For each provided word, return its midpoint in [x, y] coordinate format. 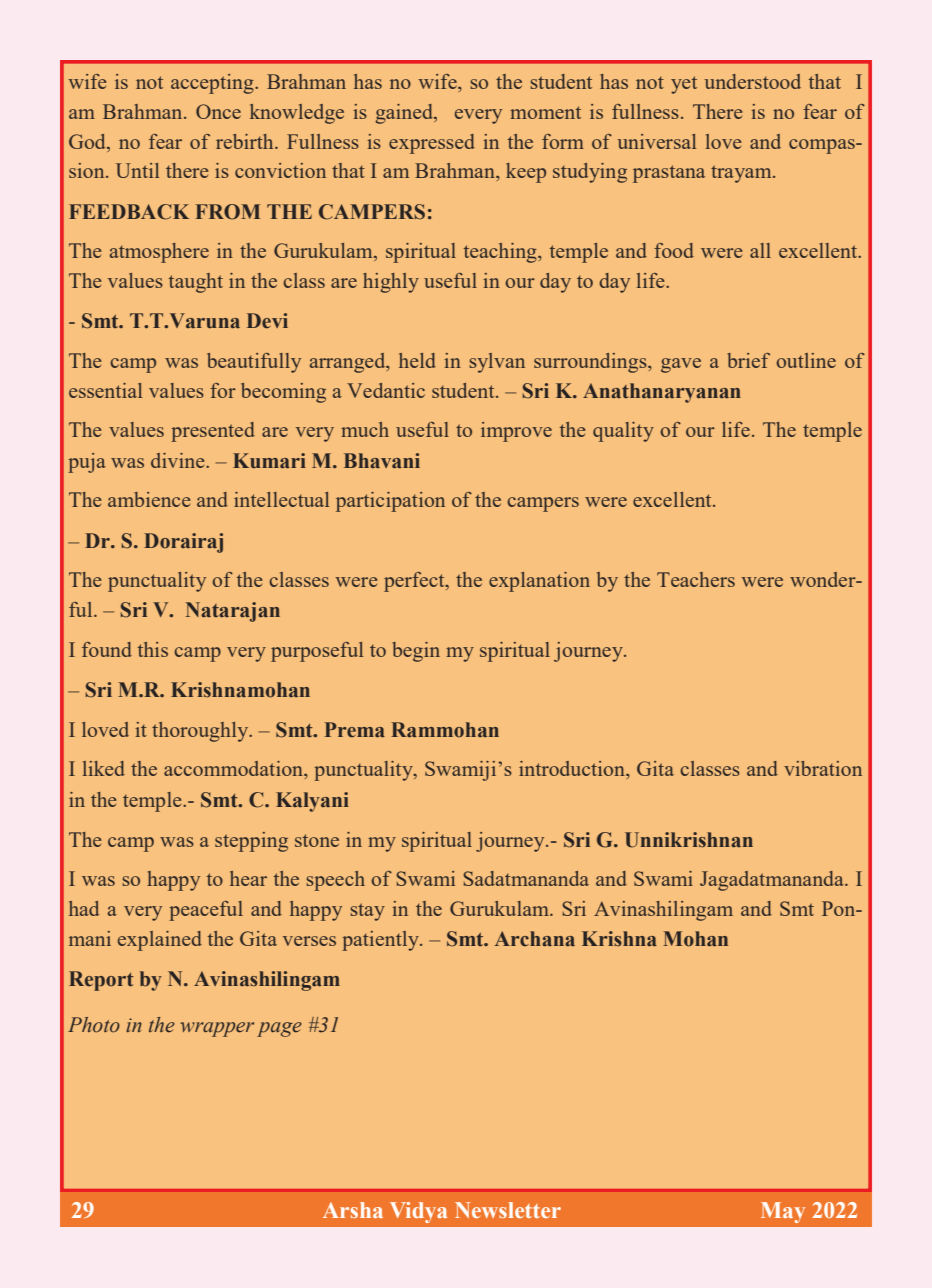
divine [179, 460]
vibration [823, 768]
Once [218, 111]
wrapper [217, 1029]
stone [317, 840]
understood [752, 81]
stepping [251, 842]
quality [623, 432]
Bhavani [382, 461]
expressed [432, 144]
